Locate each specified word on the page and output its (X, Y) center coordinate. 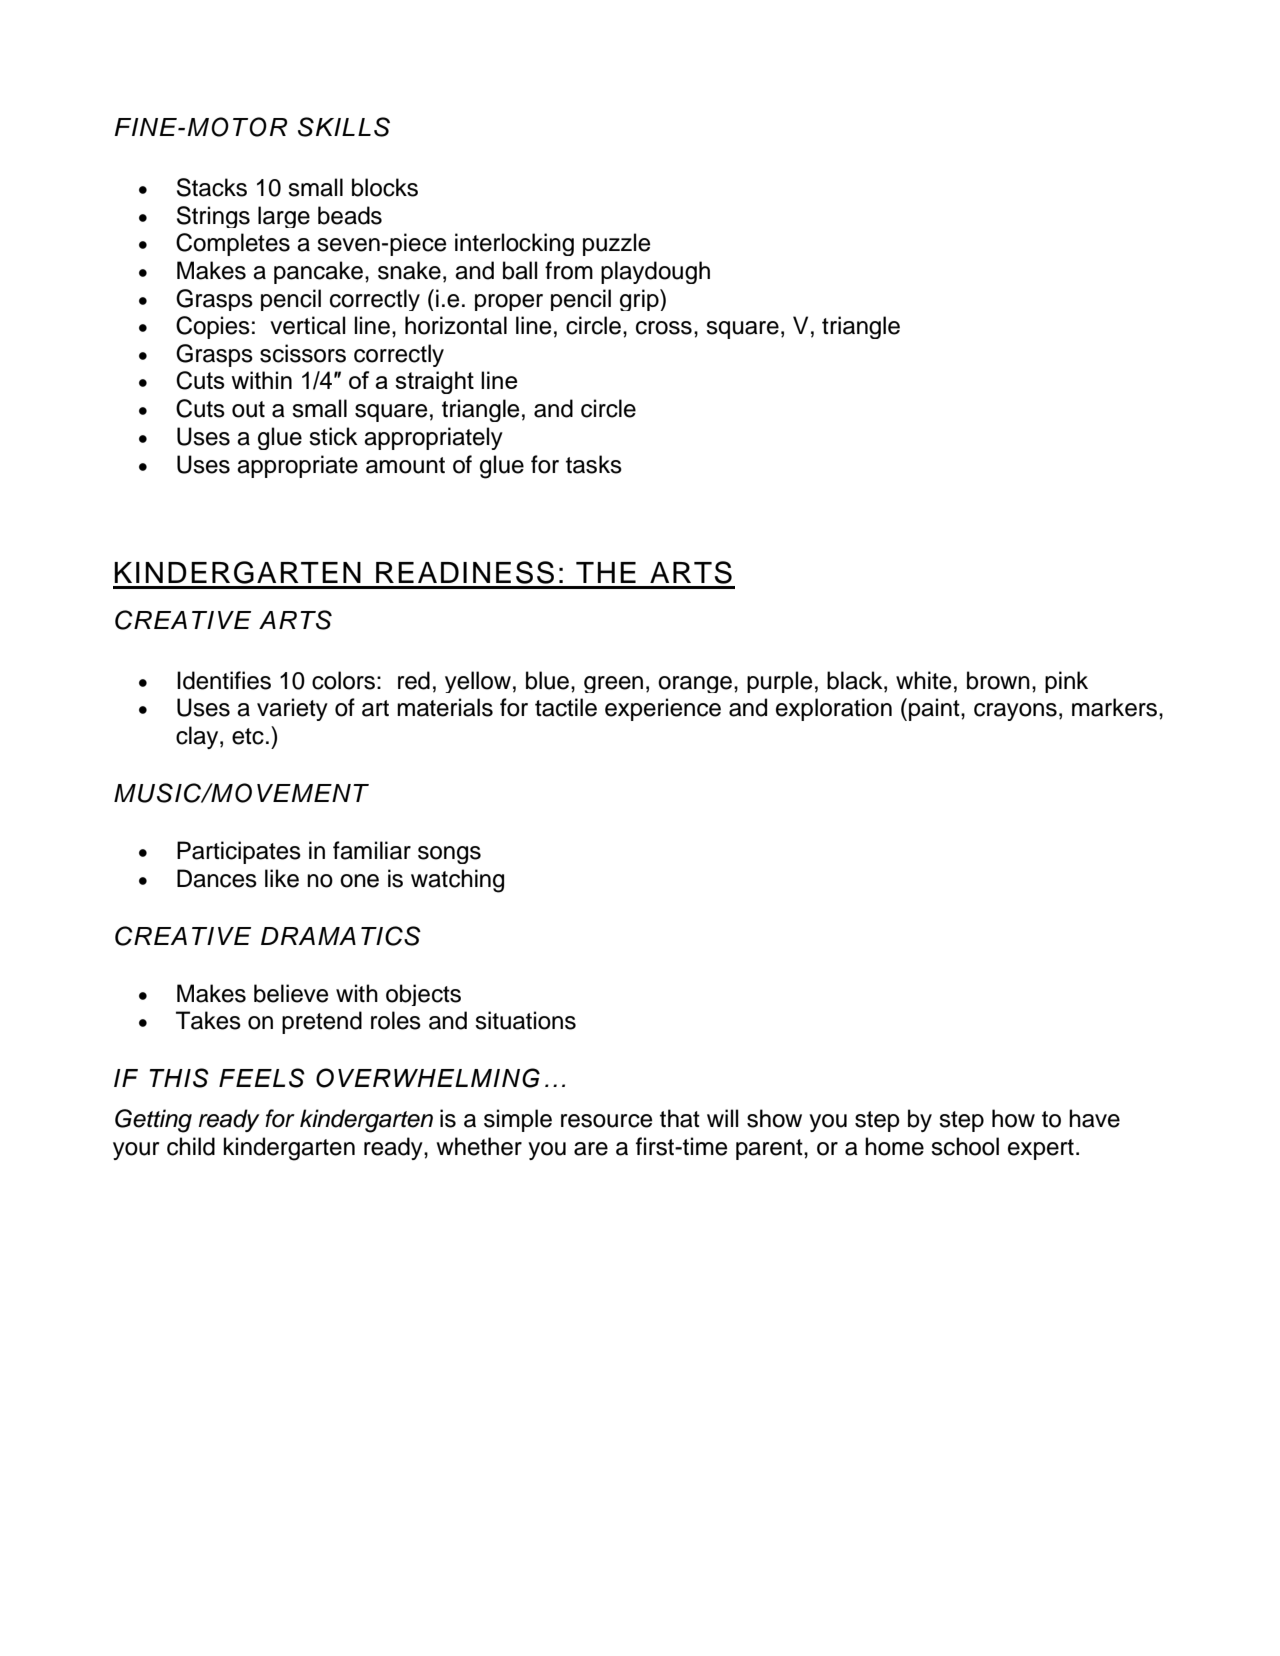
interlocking (514, 244)
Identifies (224, 680)
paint (935, 709)
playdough (655, 272)
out (248, 409)
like (282, 878)
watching (457, 881)
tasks (594, 464)
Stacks (212, 187)
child (191, 1146)
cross (664, 328)
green (613, 684)
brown (998, 680)
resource (607, 1121)
